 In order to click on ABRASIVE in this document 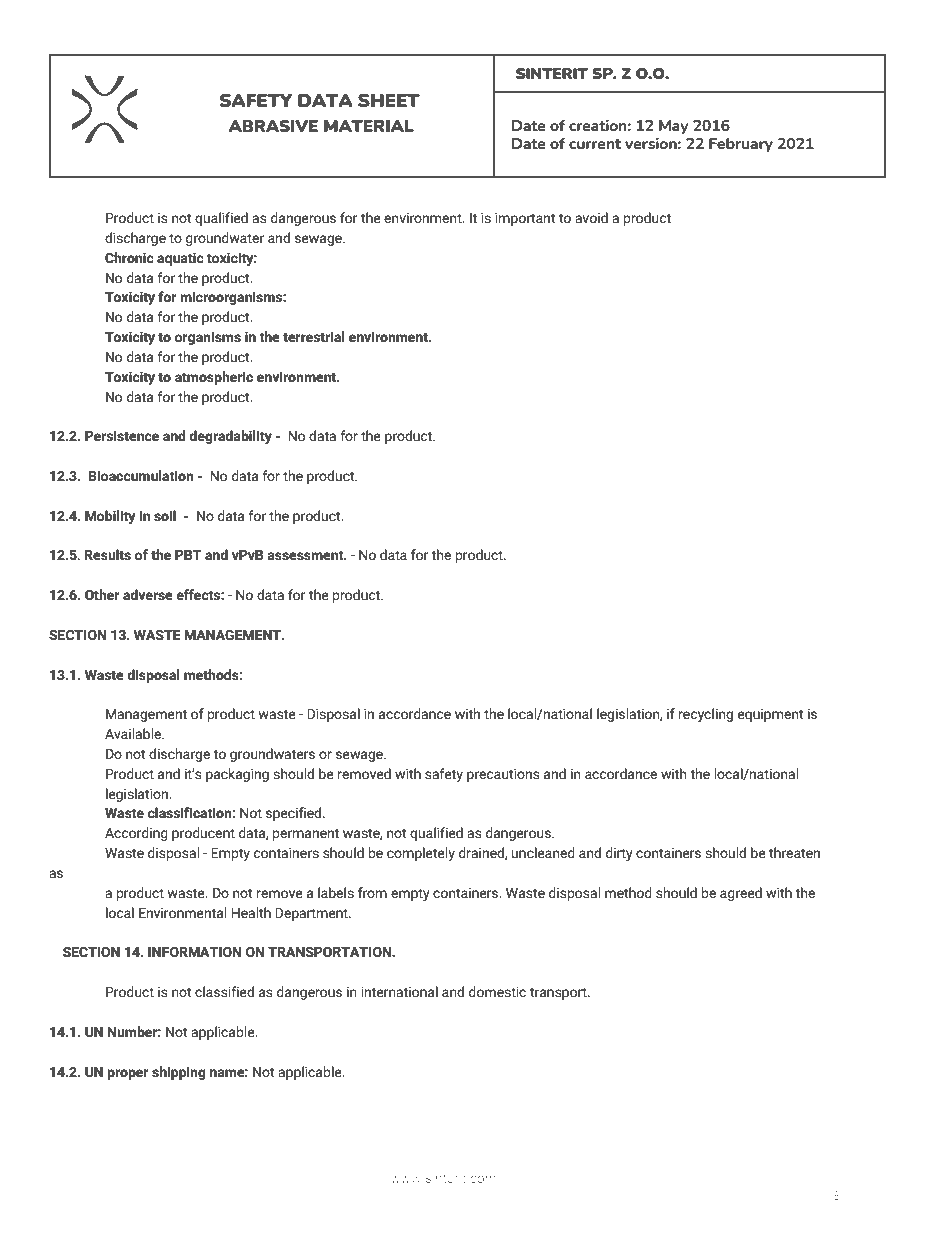, I will do `click(273, 126)`.
